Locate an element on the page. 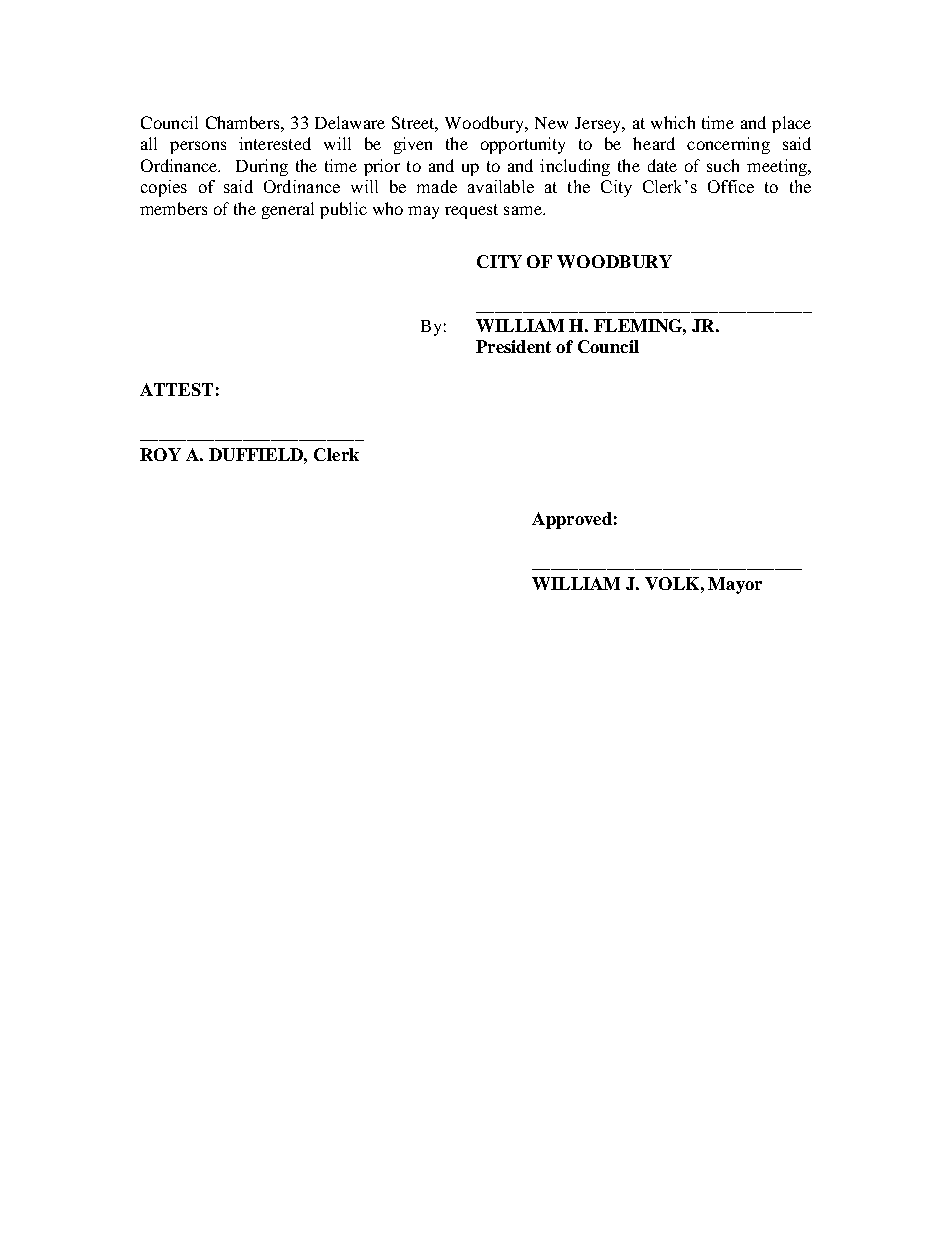 Image resolution: width=952 pixels, height=1233 pixels. general is located at coordinates (288, 210).
